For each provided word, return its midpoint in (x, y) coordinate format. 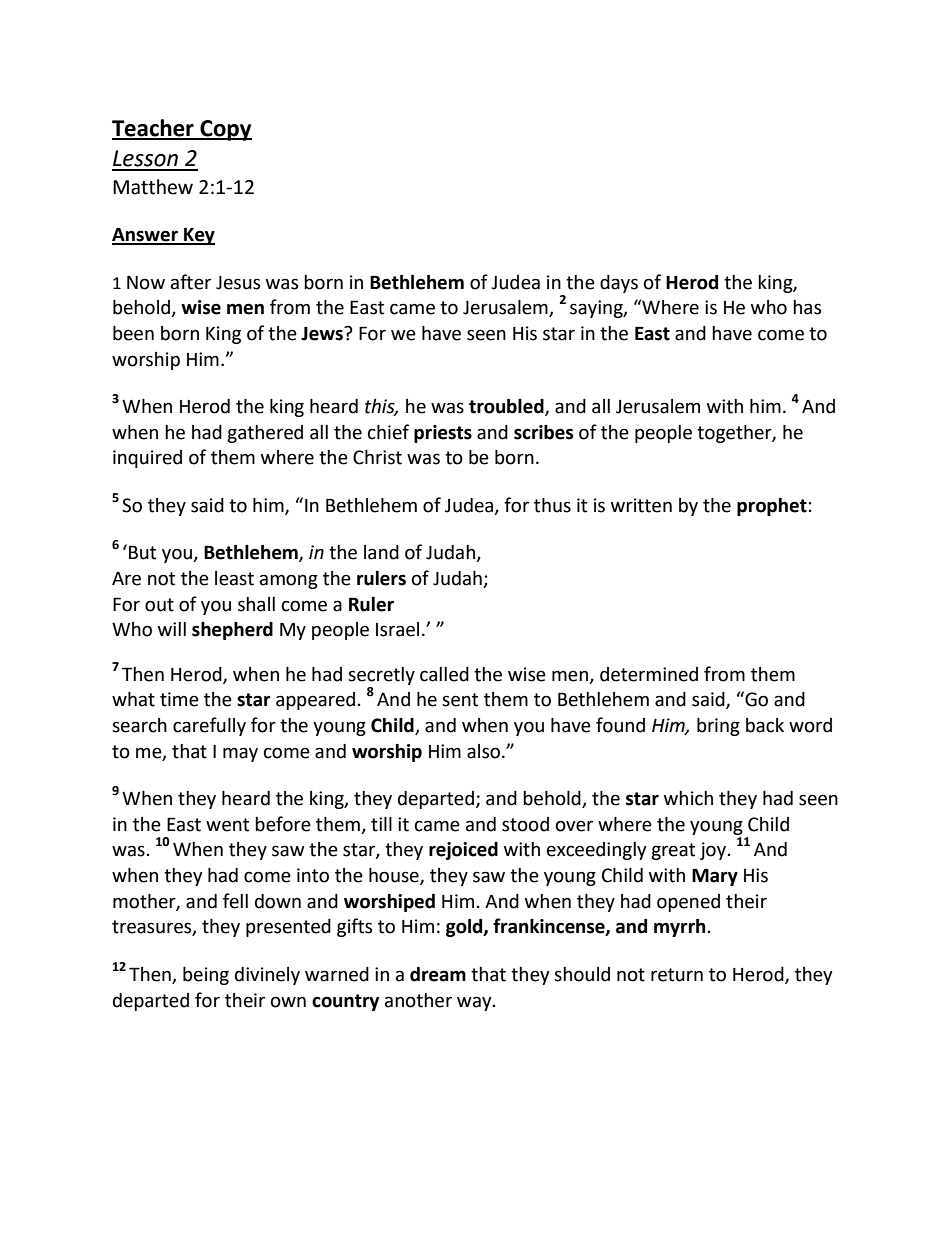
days (619, 284)
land (381, 552)
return (677, 975)
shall (256, 604)
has (807, 307)
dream (438, 974)
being (206, 976)
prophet (772, 507)
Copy (225, 130)
